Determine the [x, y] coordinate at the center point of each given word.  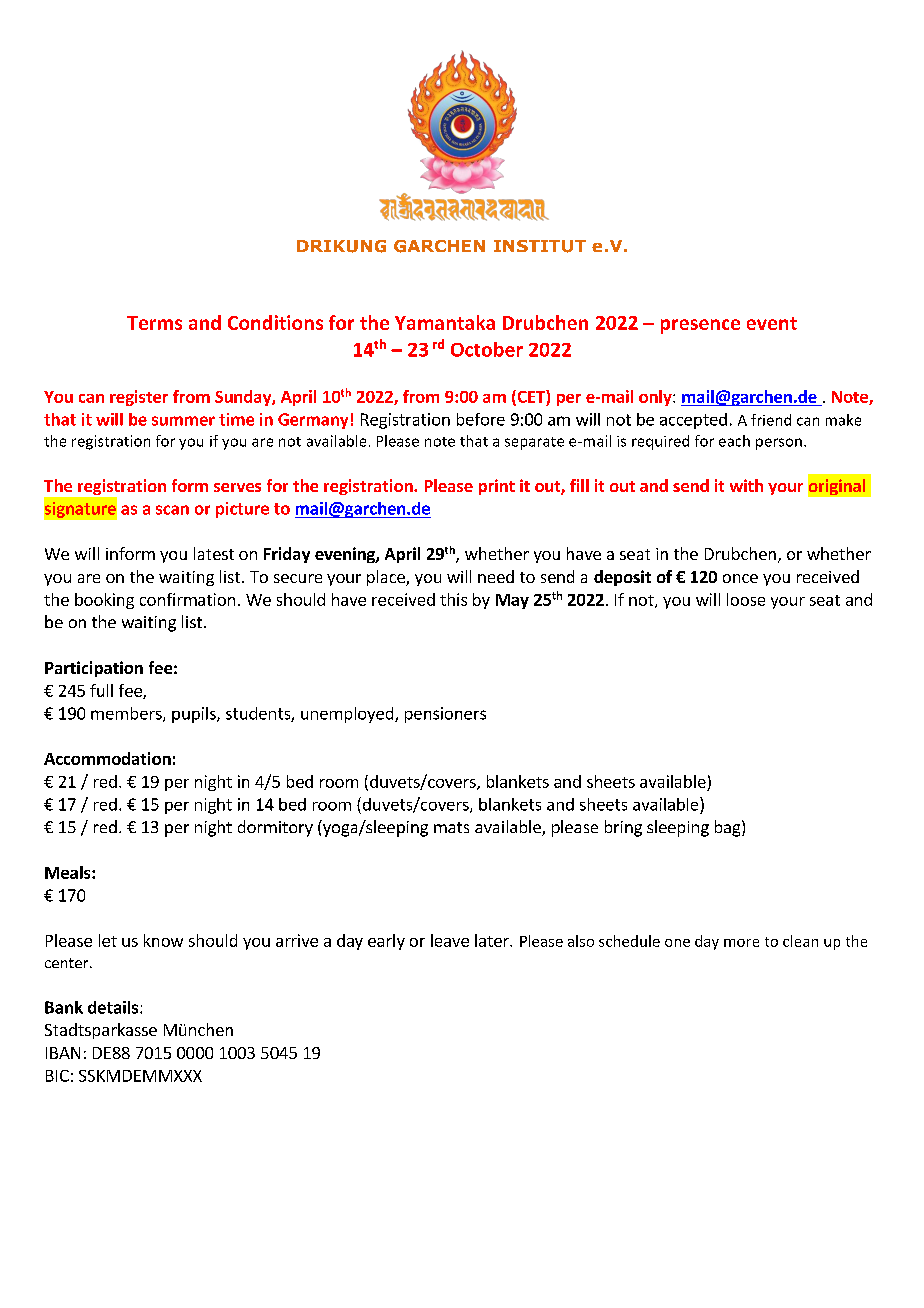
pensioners [445, 715]
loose [746, 599]
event [772, 323]
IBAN [63, 1053]
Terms [154, 323]
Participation [94, 669]
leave [450, 940]
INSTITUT [540, 246]
